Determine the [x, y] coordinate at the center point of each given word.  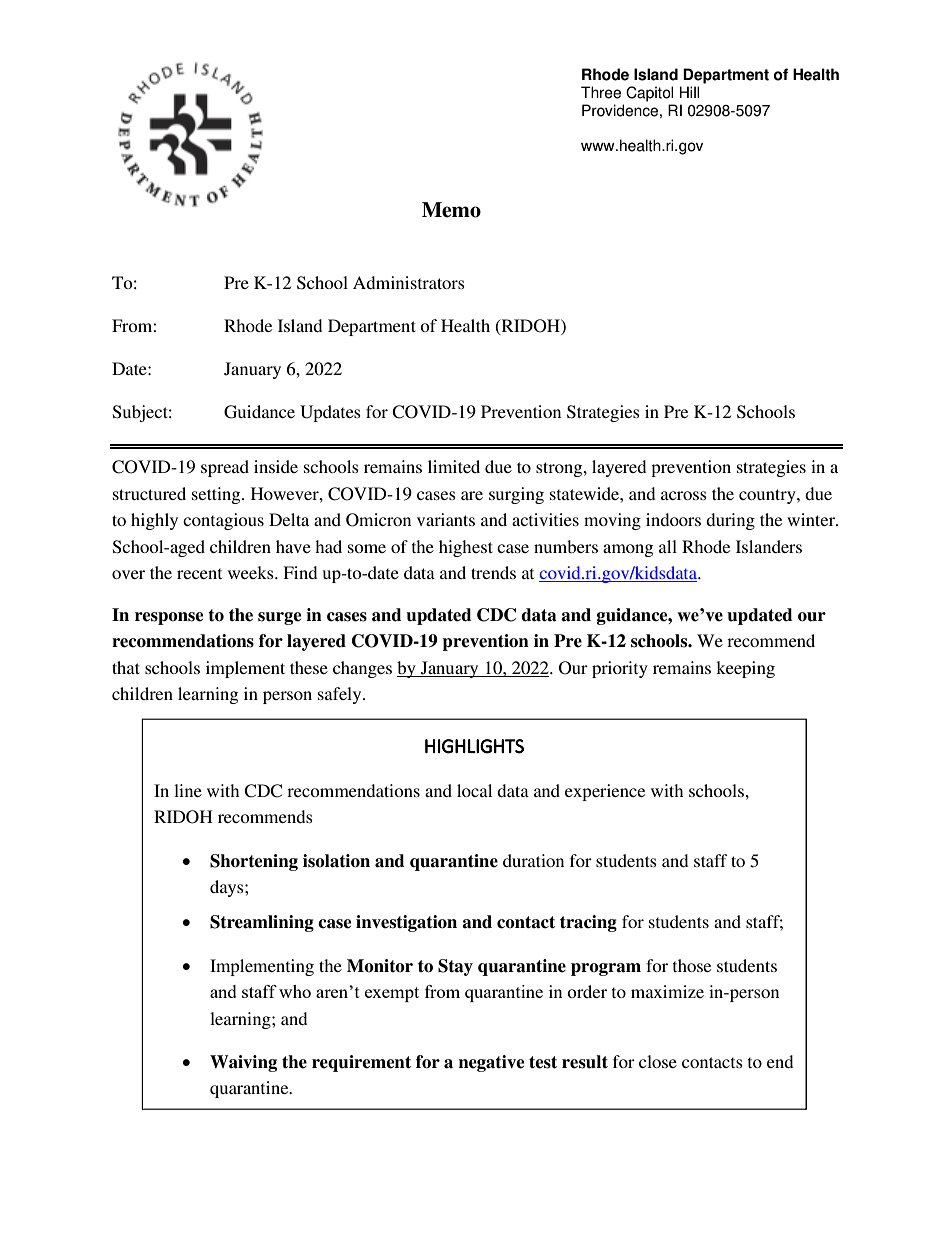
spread [225, 468]
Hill [689, 92]
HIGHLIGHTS [474, 746]
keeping [745, 669]
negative [491, 1063]
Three [601, 92]
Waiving [243, 1063]
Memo [451, 210]
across [684, 495]
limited [454, 466]
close [658, 1061]
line [188, 790]
